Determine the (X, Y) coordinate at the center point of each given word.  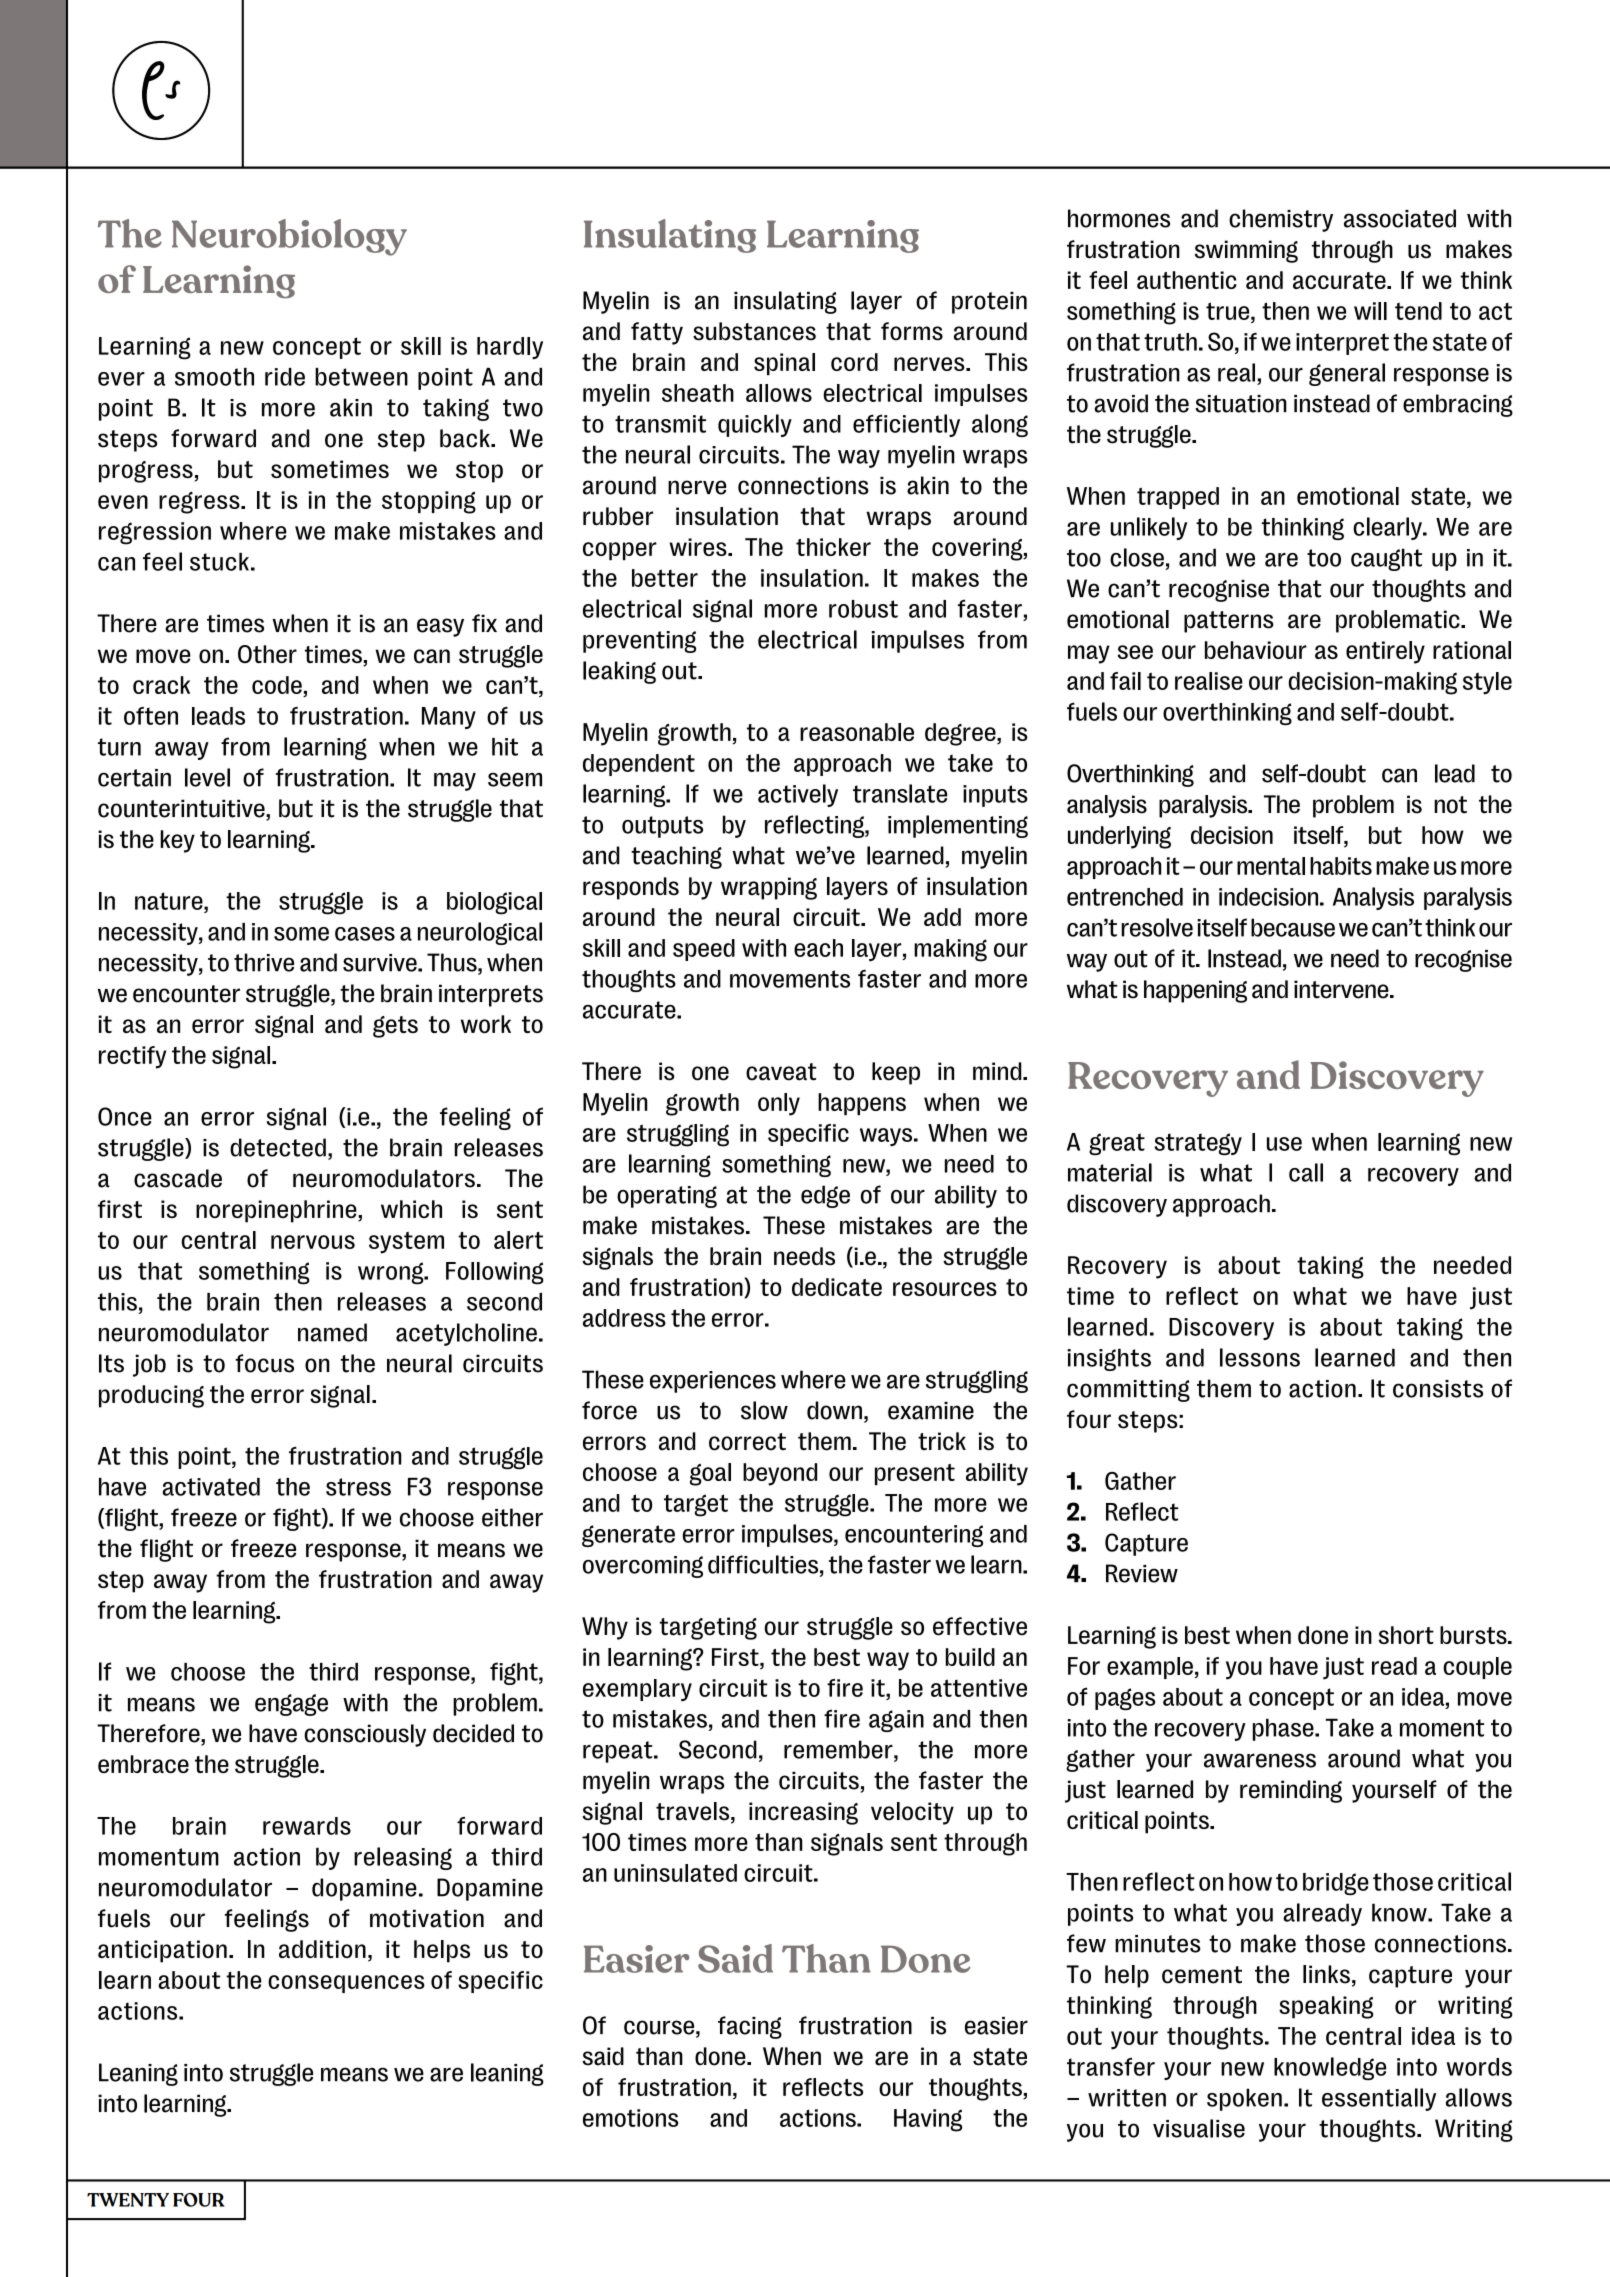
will (1370, 311)
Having (928, 2120)
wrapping (769, 888)
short (1406, 1635)
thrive (264, 962)
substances (754, 331)
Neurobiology (289, 237)
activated (211, 1487)
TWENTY (128, 2200)
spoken (1244, 2099)
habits (1341, 866)
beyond (780, 1474)
